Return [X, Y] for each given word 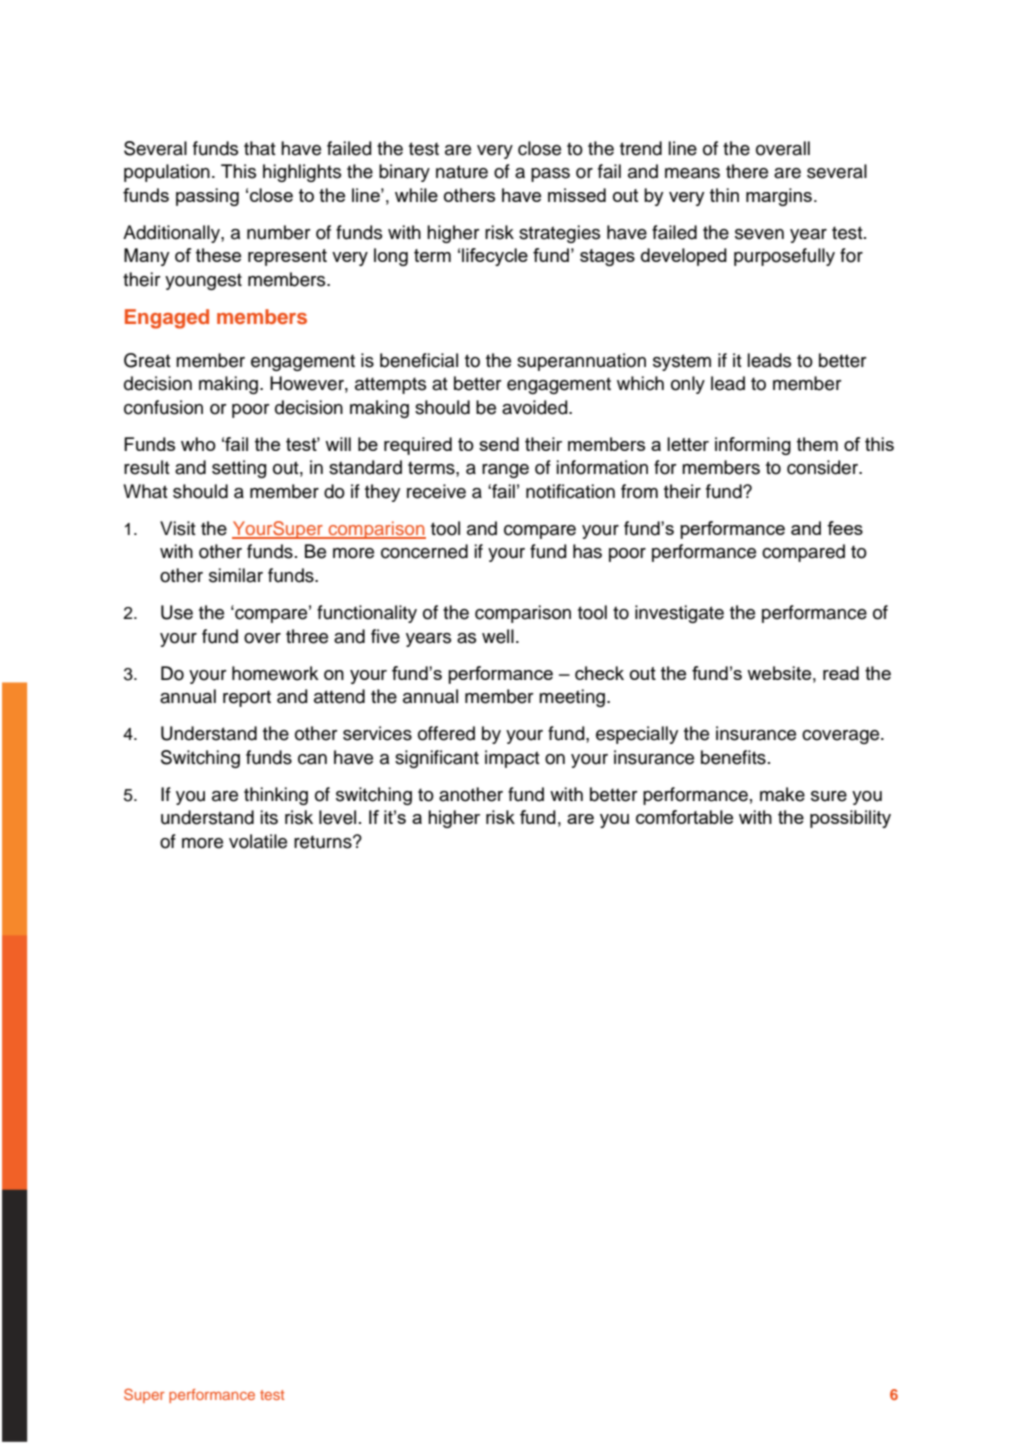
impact [512, 759]
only [688, 385]
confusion [163, 407]
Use [177, 612]
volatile [258, 841]
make [782, 794]
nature [462, 172]
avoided [536, 407]
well [498, 636]
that [260, 148]
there [747, 171]
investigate [679, 614]
